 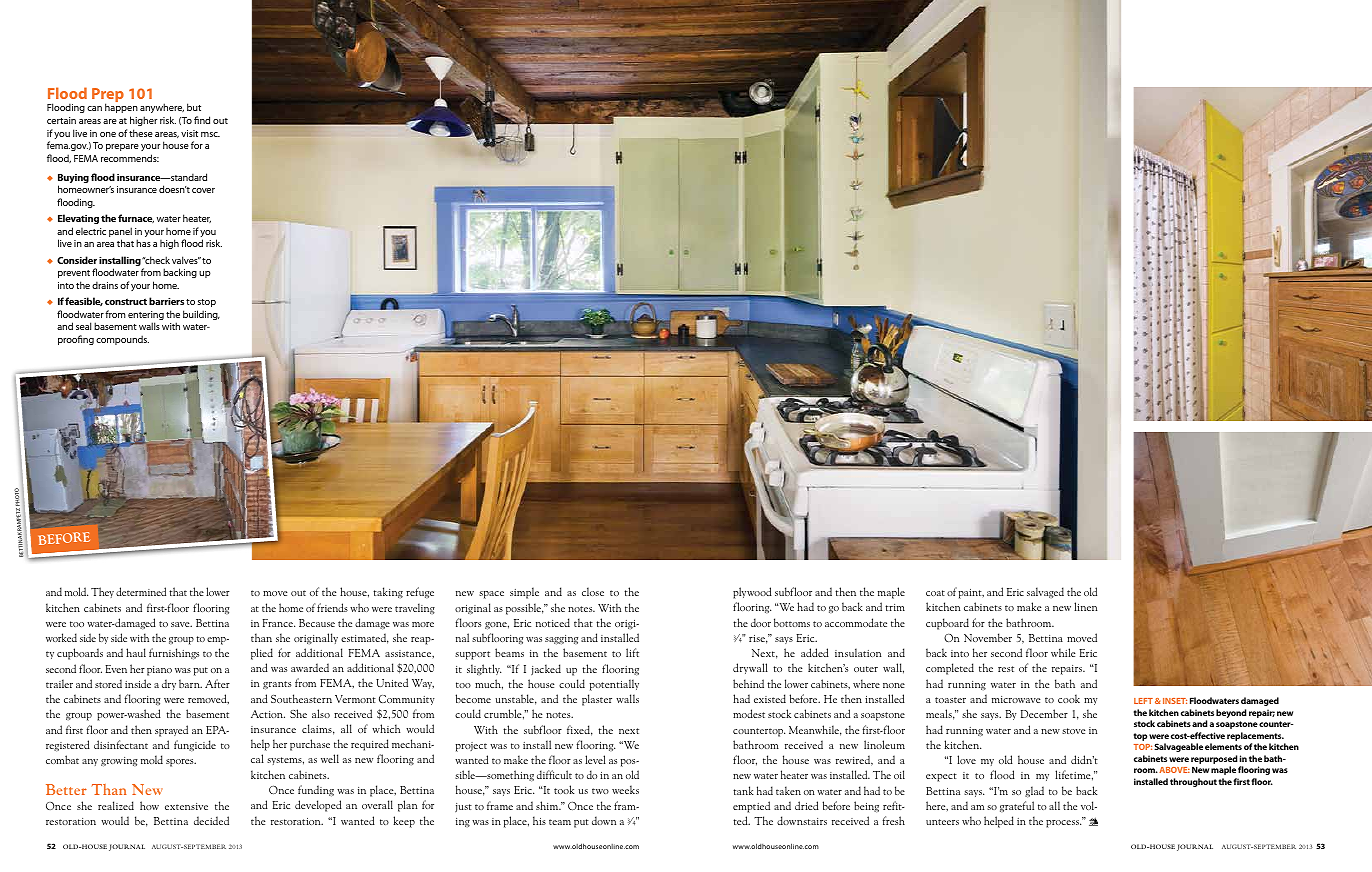 I want to click on building, so click(x=201, y=315).
